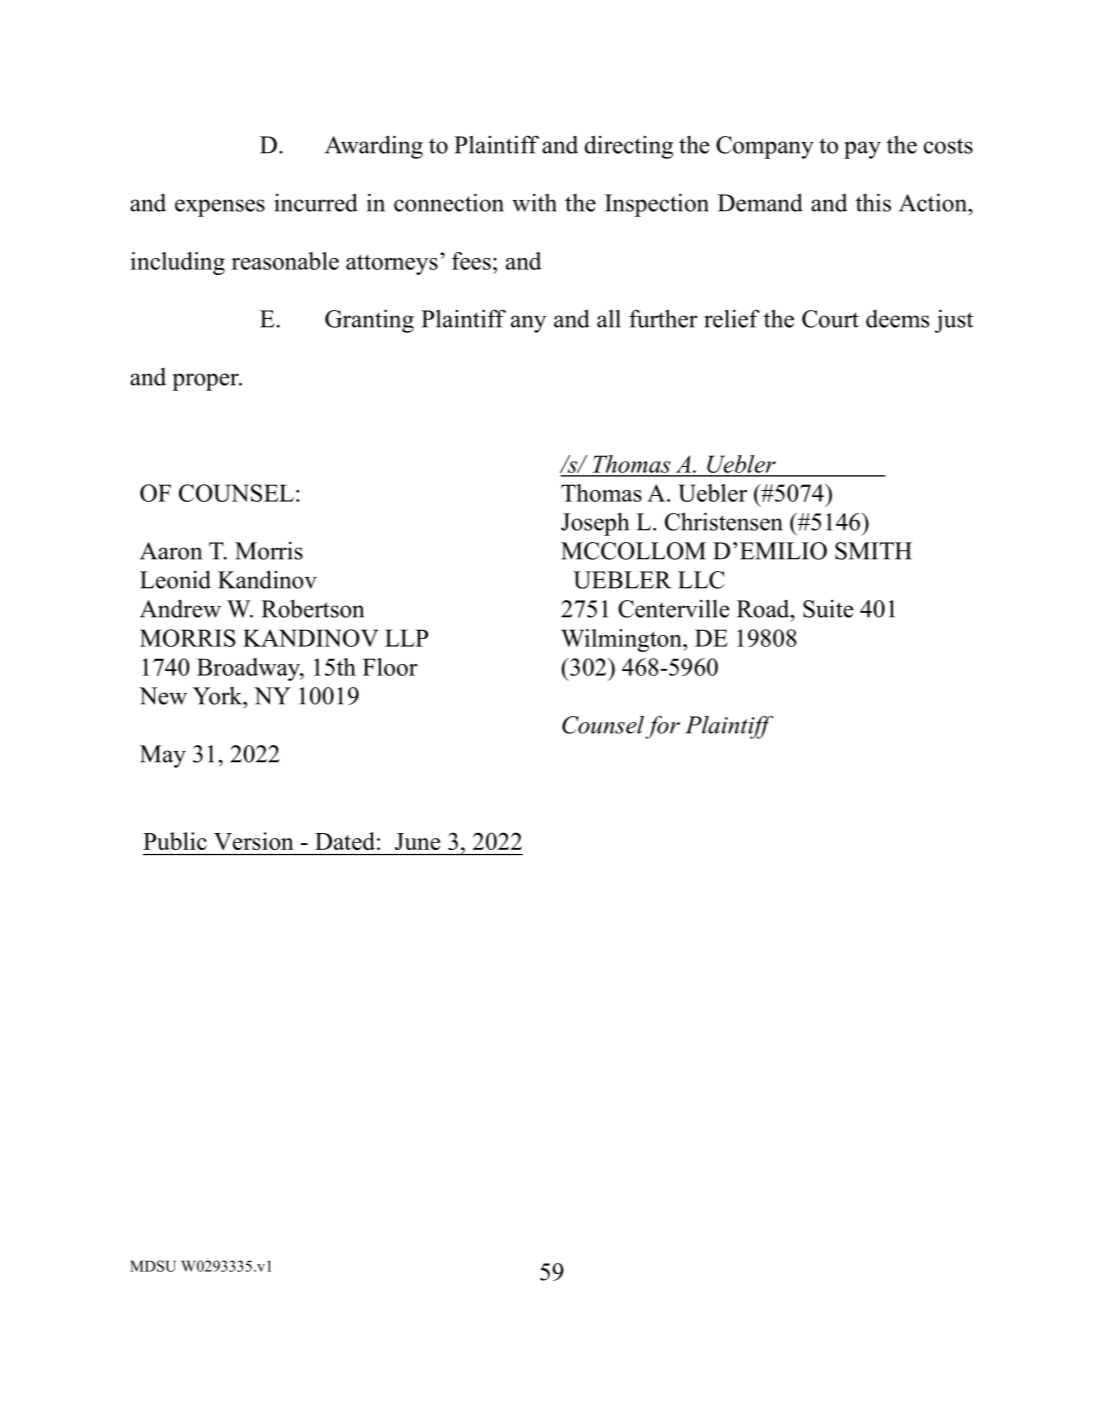 The height and width of the page is (1427, 1103). What do you see at coordinates (595, 524) in the page?
I see `Joseph` at bounding box center [595, 524].
